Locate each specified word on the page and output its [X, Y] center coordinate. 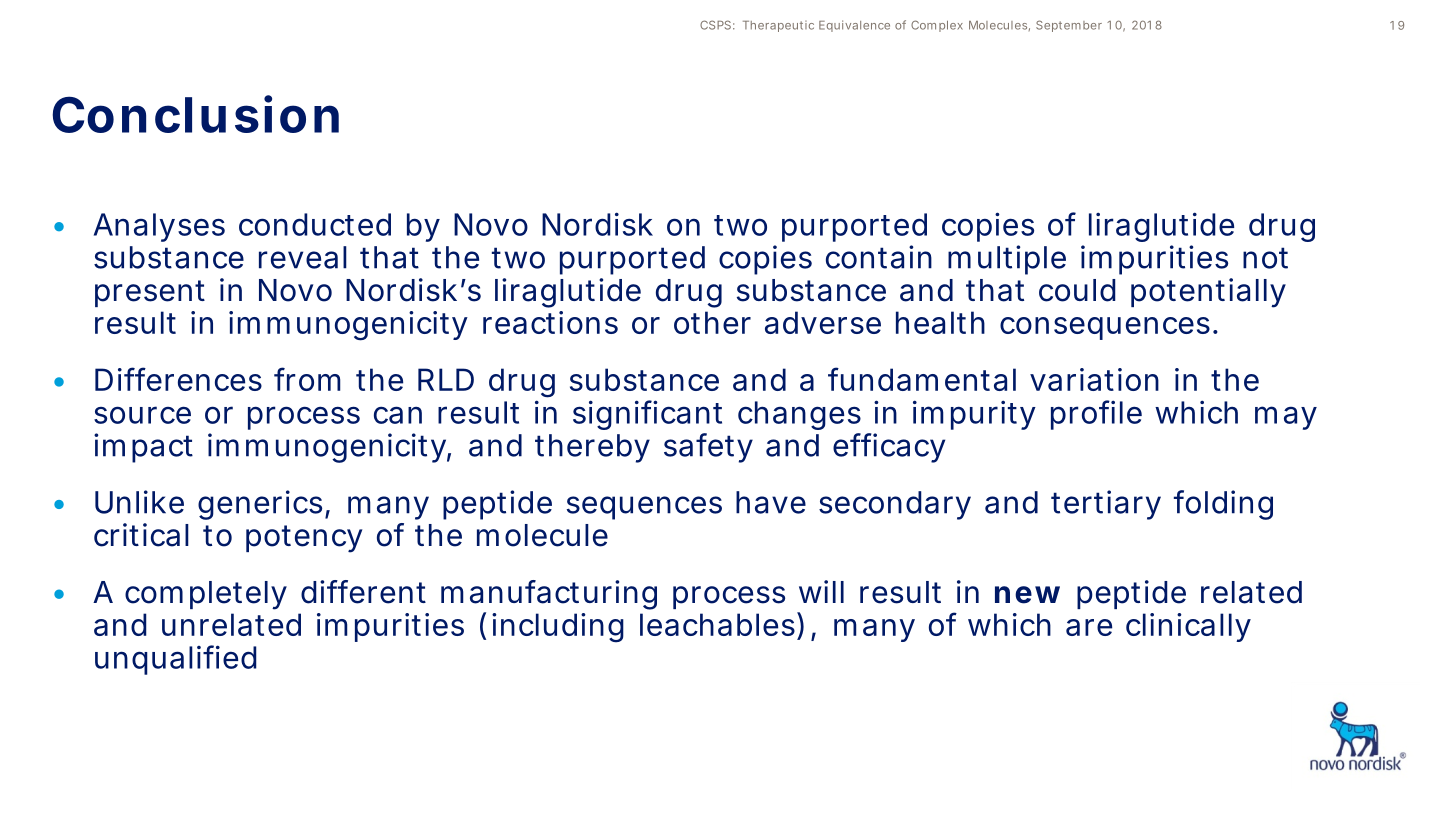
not [1265, 258]
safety [708, 448]
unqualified [176, 660]
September [1069, 26]
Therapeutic [778, 26]
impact [143, 448]
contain [879, 257]
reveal [303, 257]
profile [1096, 415]
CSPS [715, 25]
